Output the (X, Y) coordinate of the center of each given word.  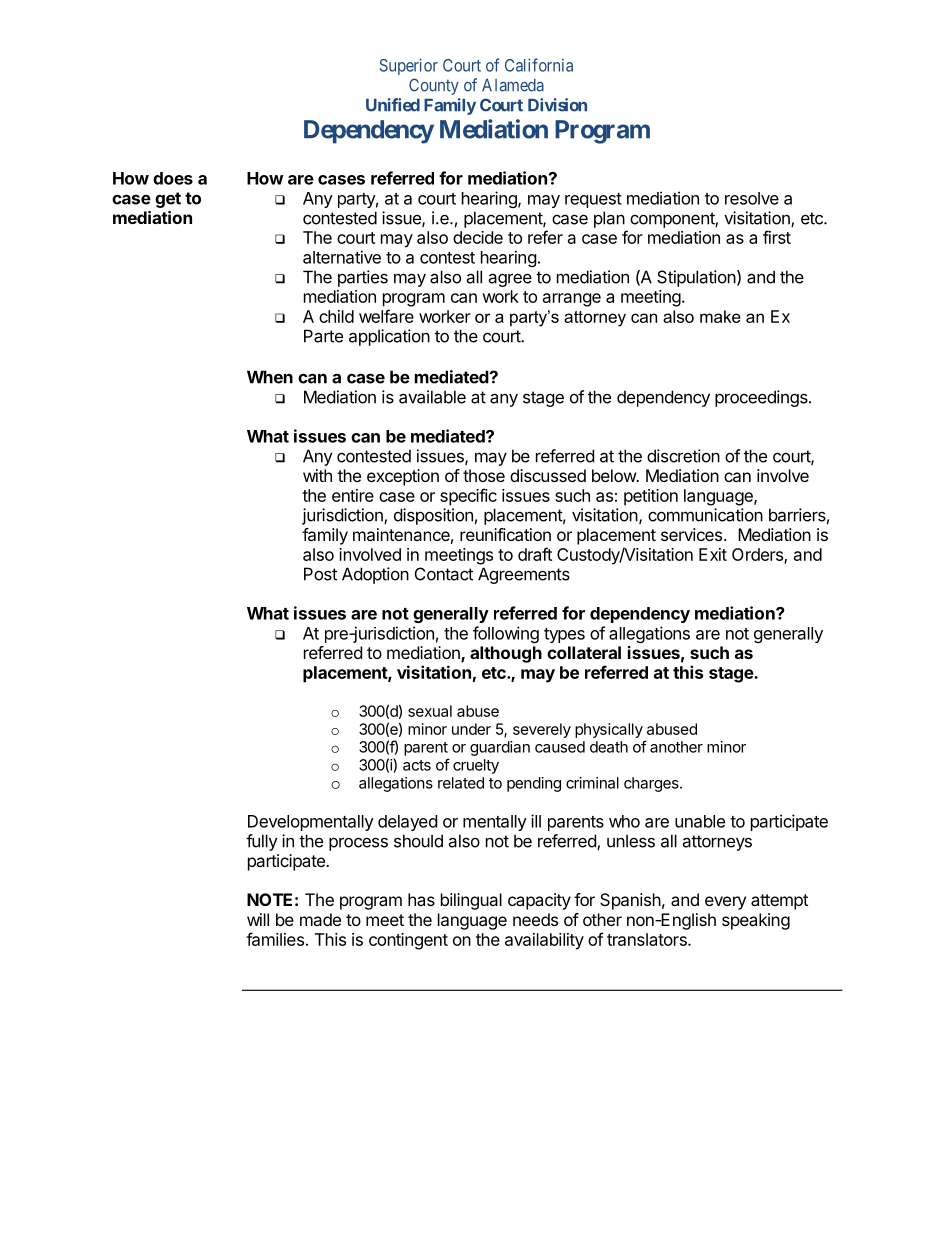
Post (320, 574)
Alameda (513, 85)
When (270, 377)
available (432, 397)
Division (557, 105)
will (258, 919)
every (725, 903)
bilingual (471, 901)
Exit (713, 554)
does (173, 178)
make (720, 316)
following (506, 634)
